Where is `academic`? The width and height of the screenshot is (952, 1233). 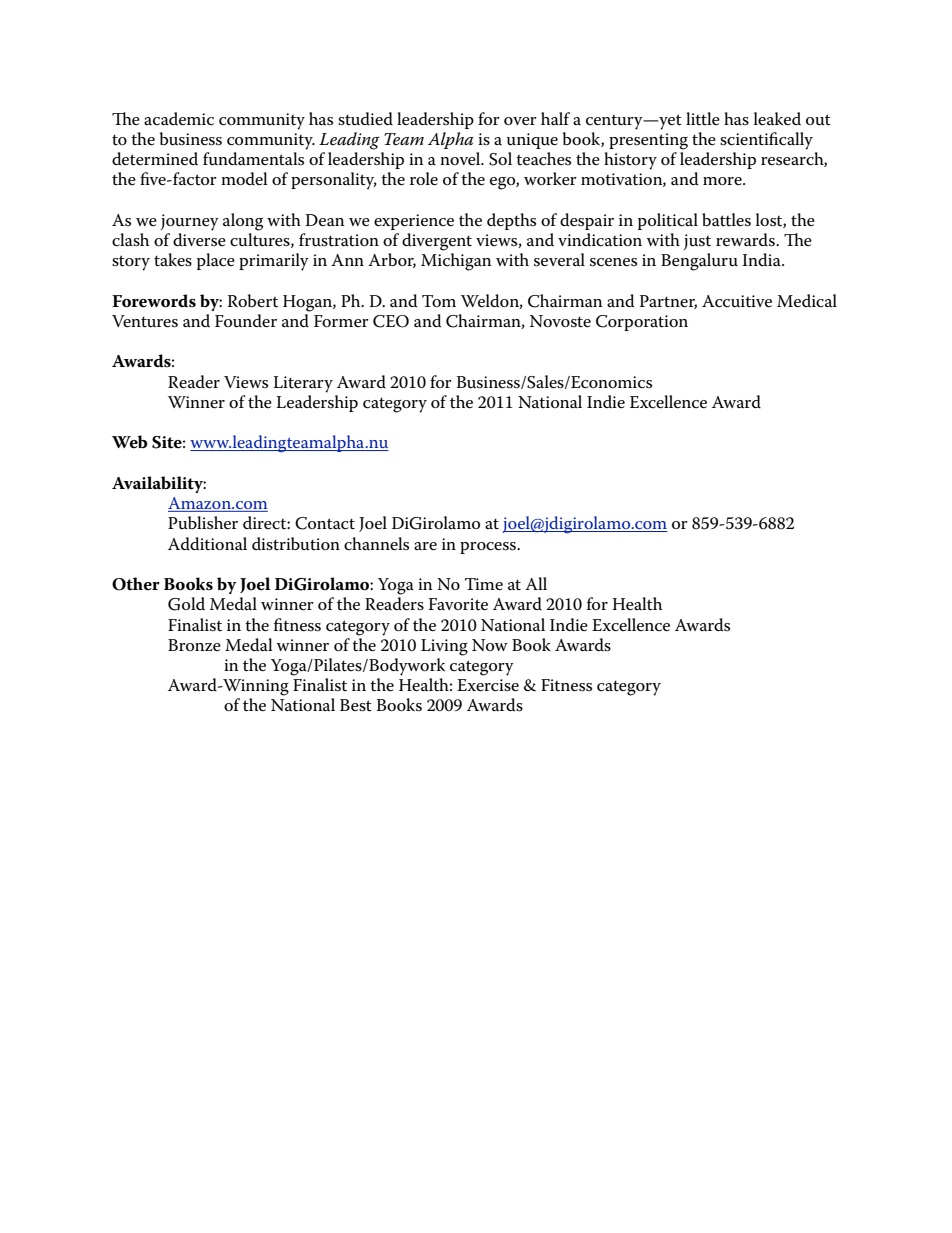
academic is located at coordinates (179, 119).
